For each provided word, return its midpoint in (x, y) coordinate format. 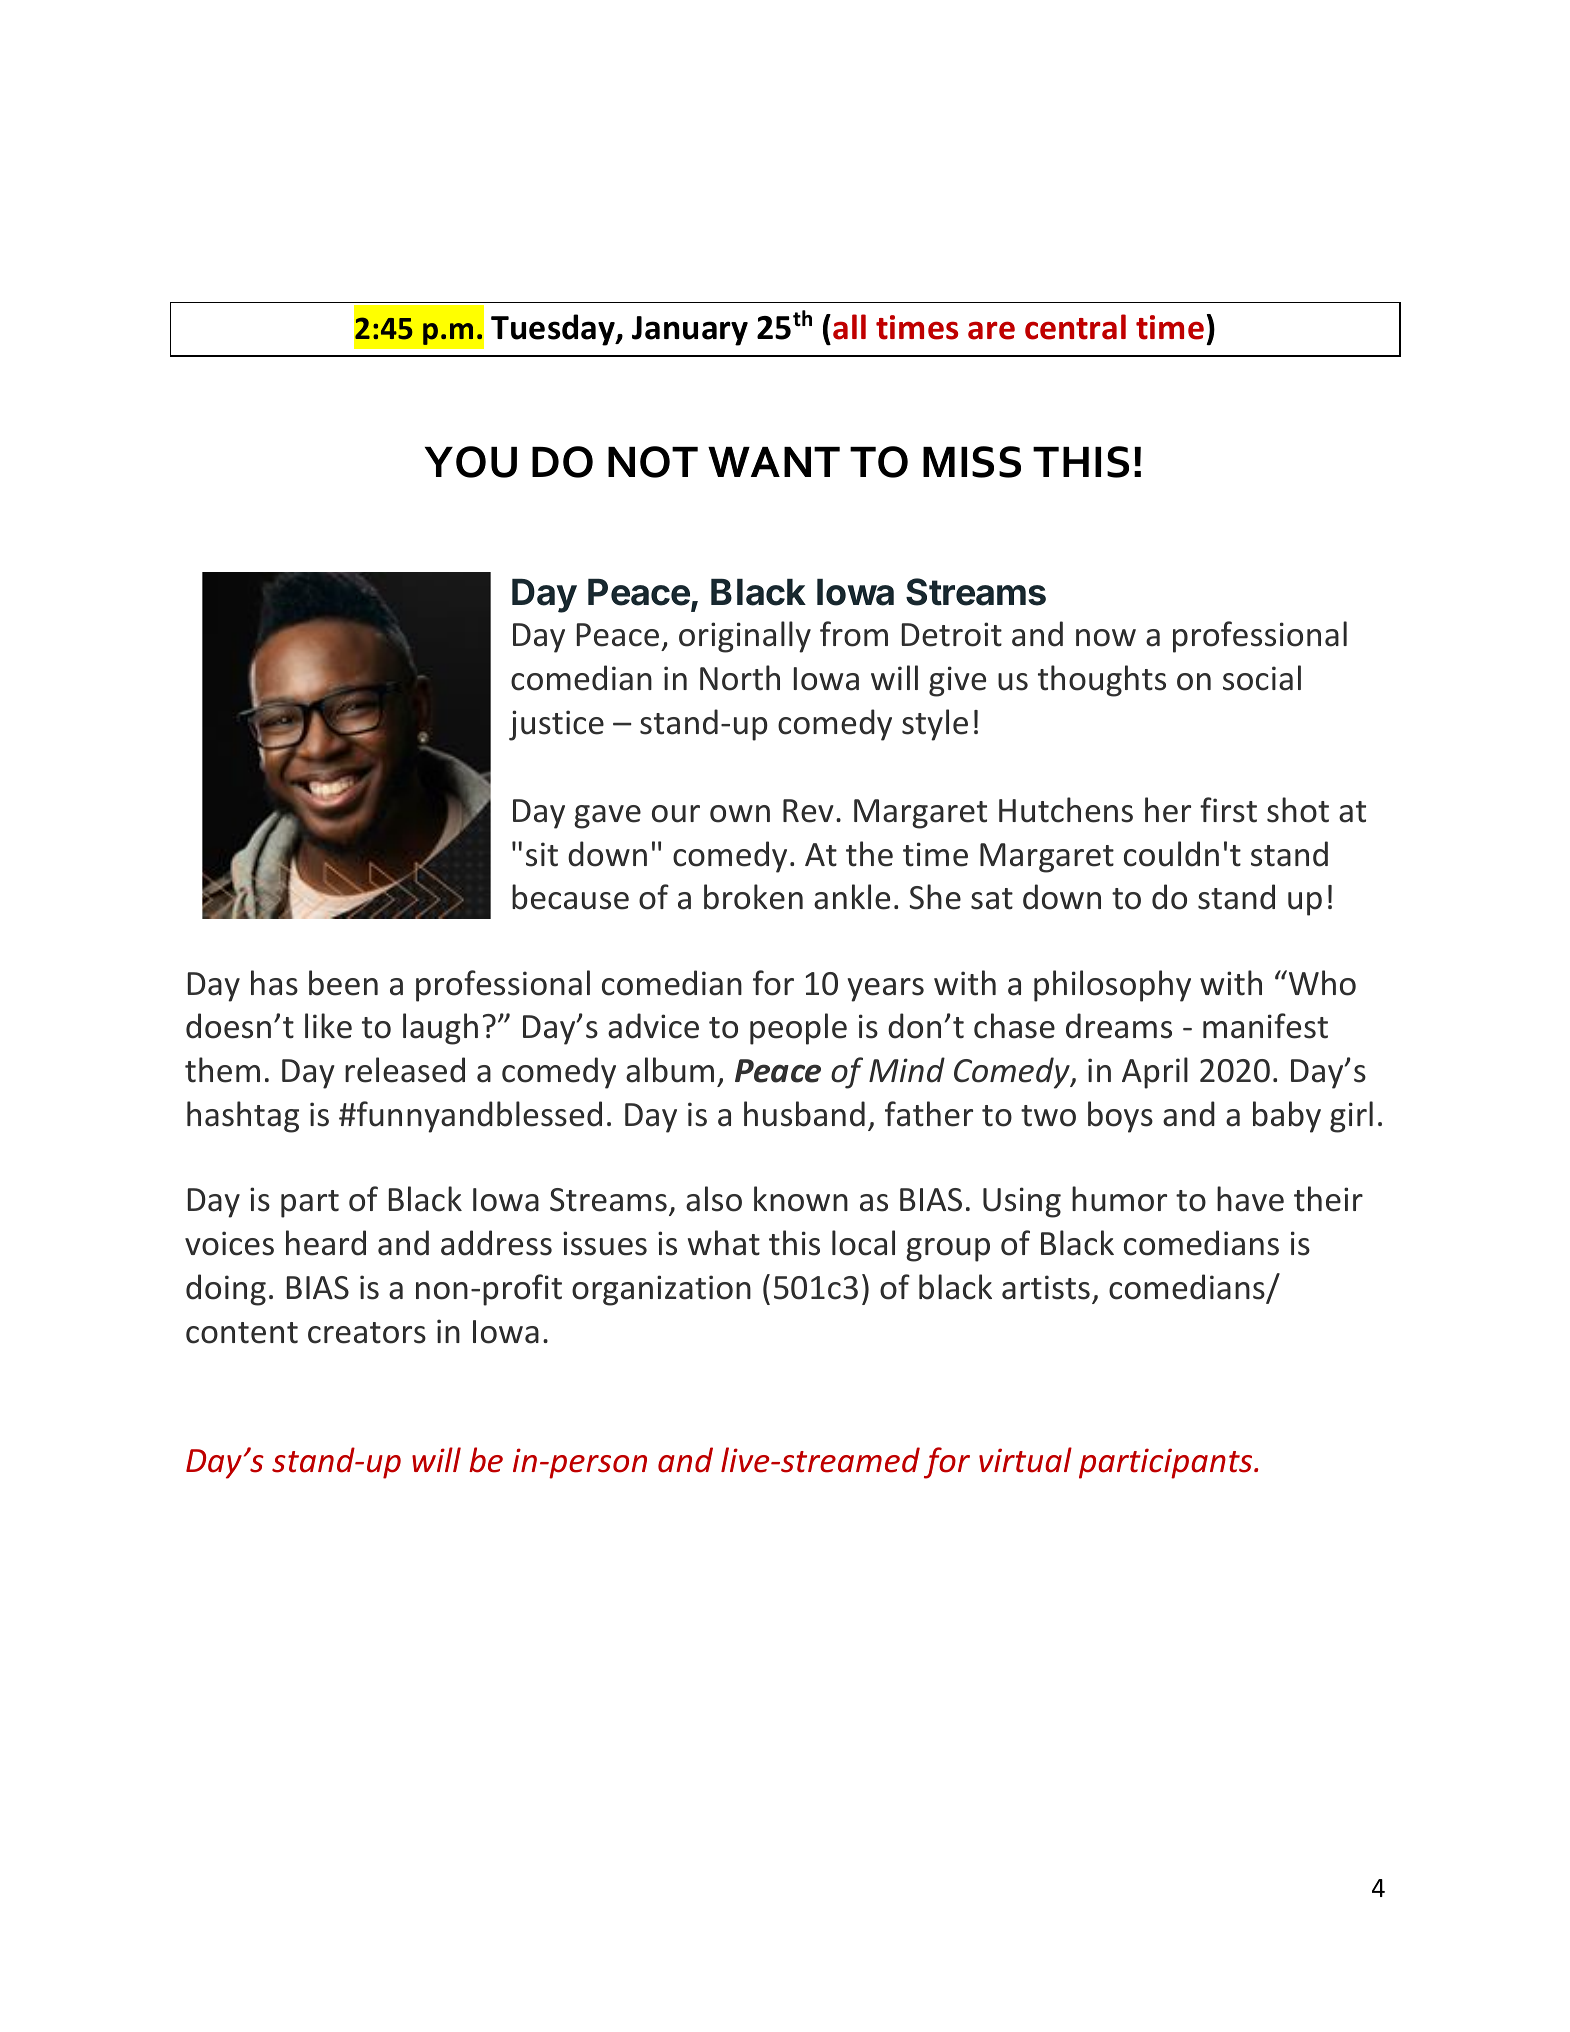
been (343, 983)
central (1075, 327)
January (690, 331)
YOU (471, 462)
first (1228, 810)
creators (367, 1333)
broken (753, 897)
